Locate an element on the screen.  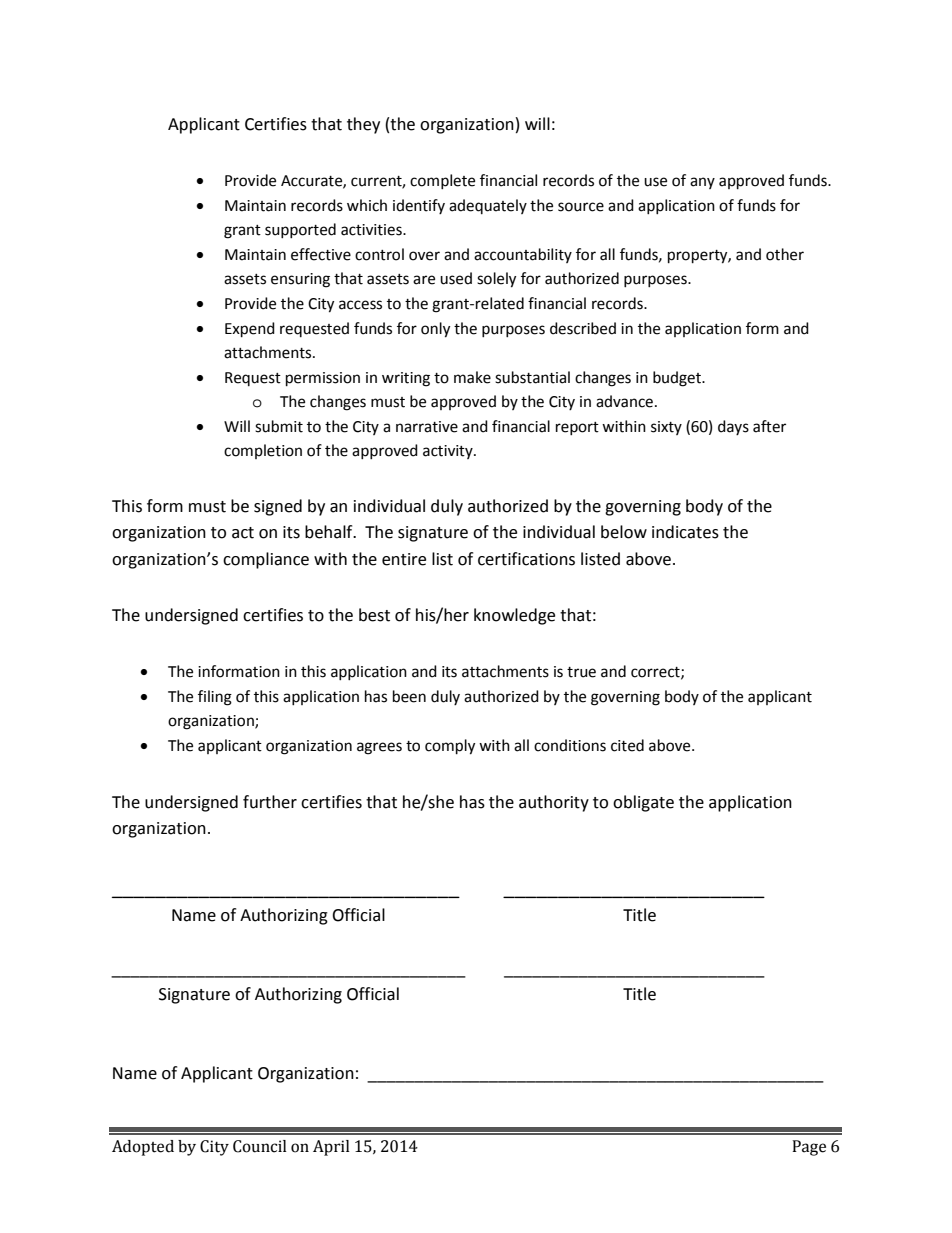
activity is located at coordinates (449, 452).
